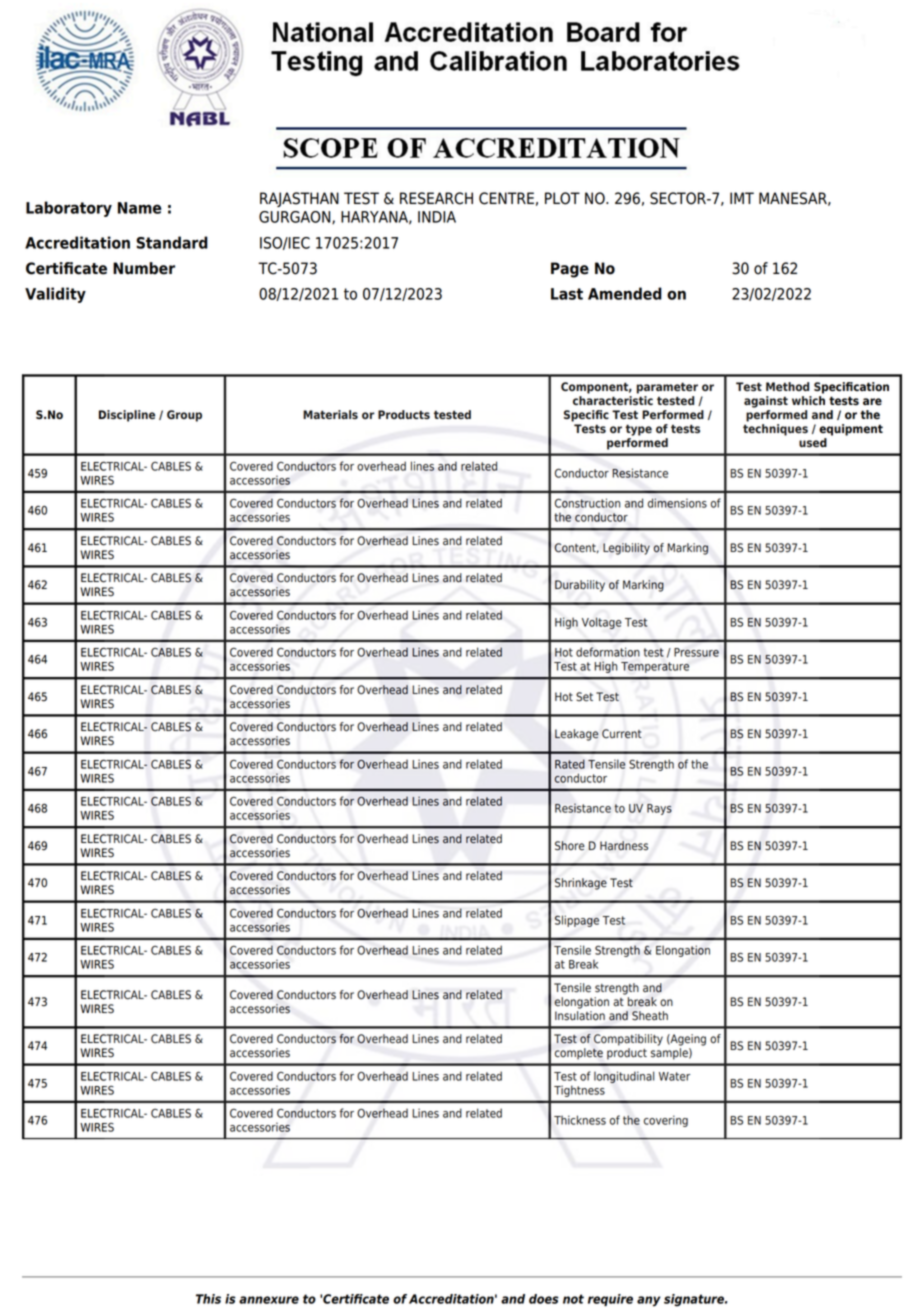  Describe the element at coordinates (437, 217) in the screenshot. I see `INDIA` at that location.
